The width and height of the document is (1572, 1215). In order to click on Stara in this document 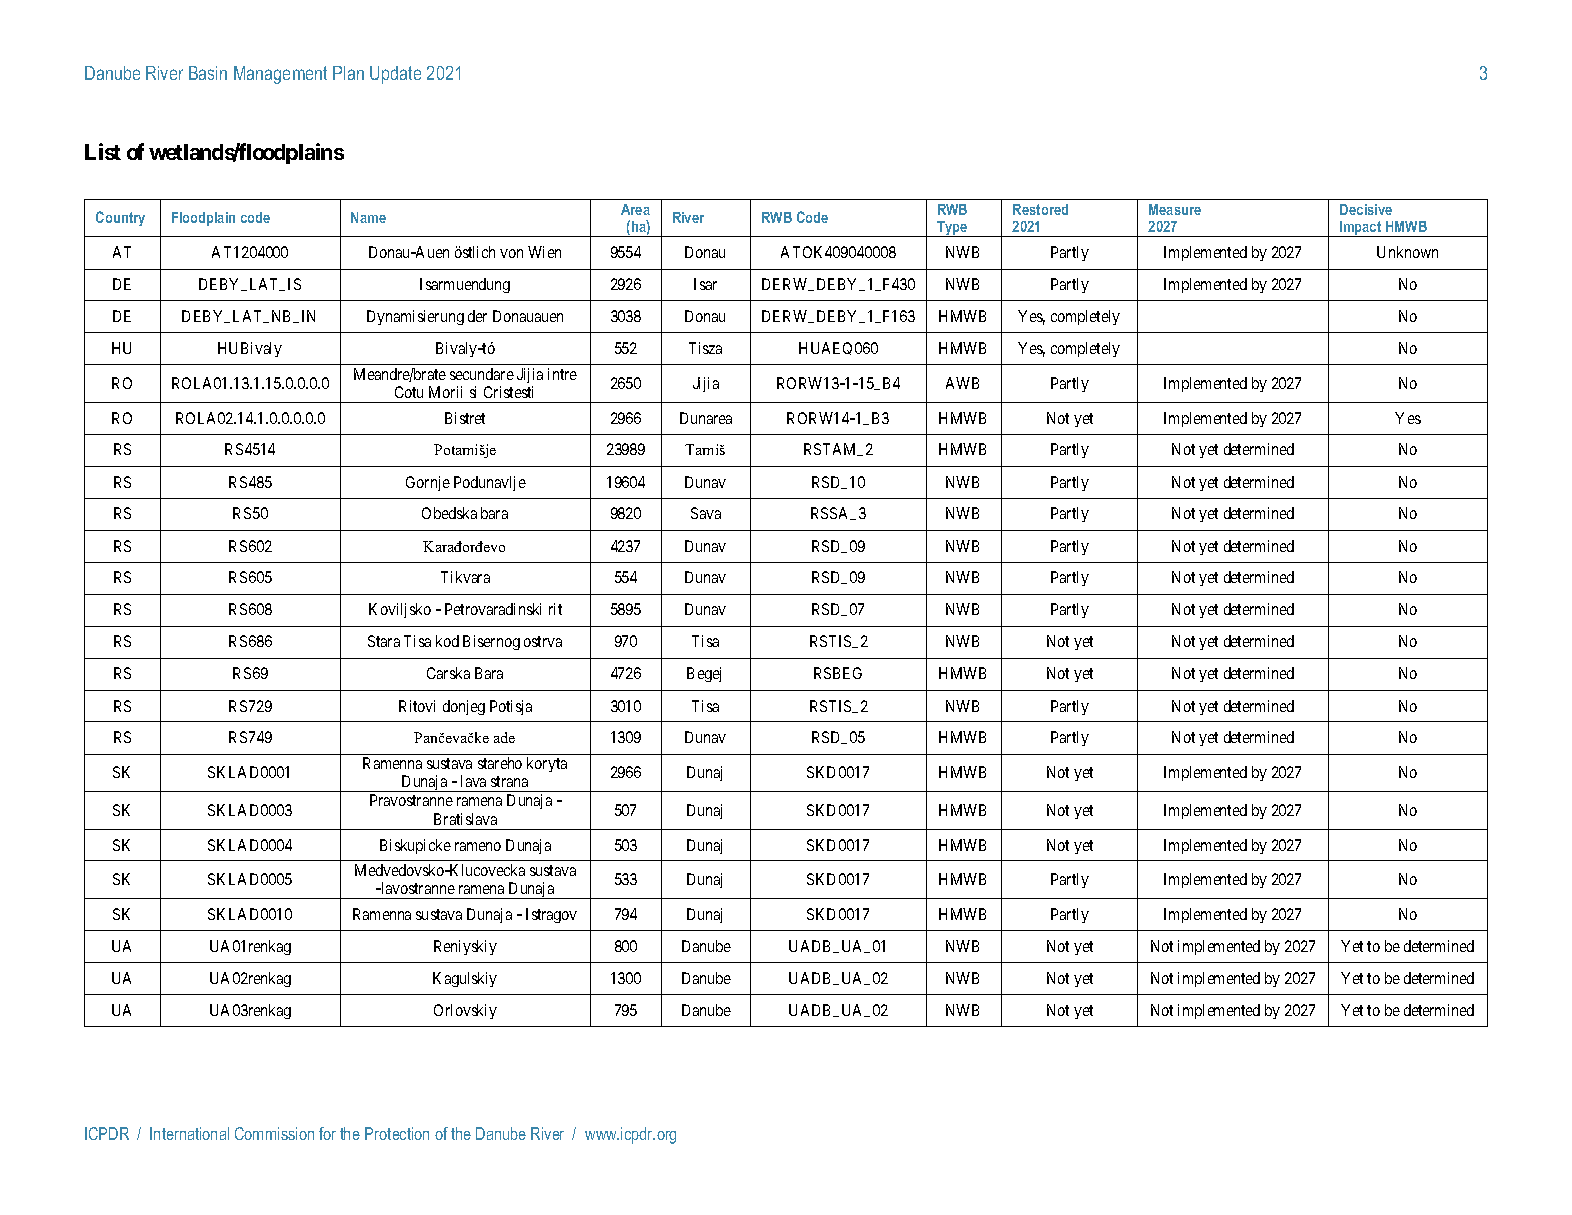, I will do `click(384, 641)`.
